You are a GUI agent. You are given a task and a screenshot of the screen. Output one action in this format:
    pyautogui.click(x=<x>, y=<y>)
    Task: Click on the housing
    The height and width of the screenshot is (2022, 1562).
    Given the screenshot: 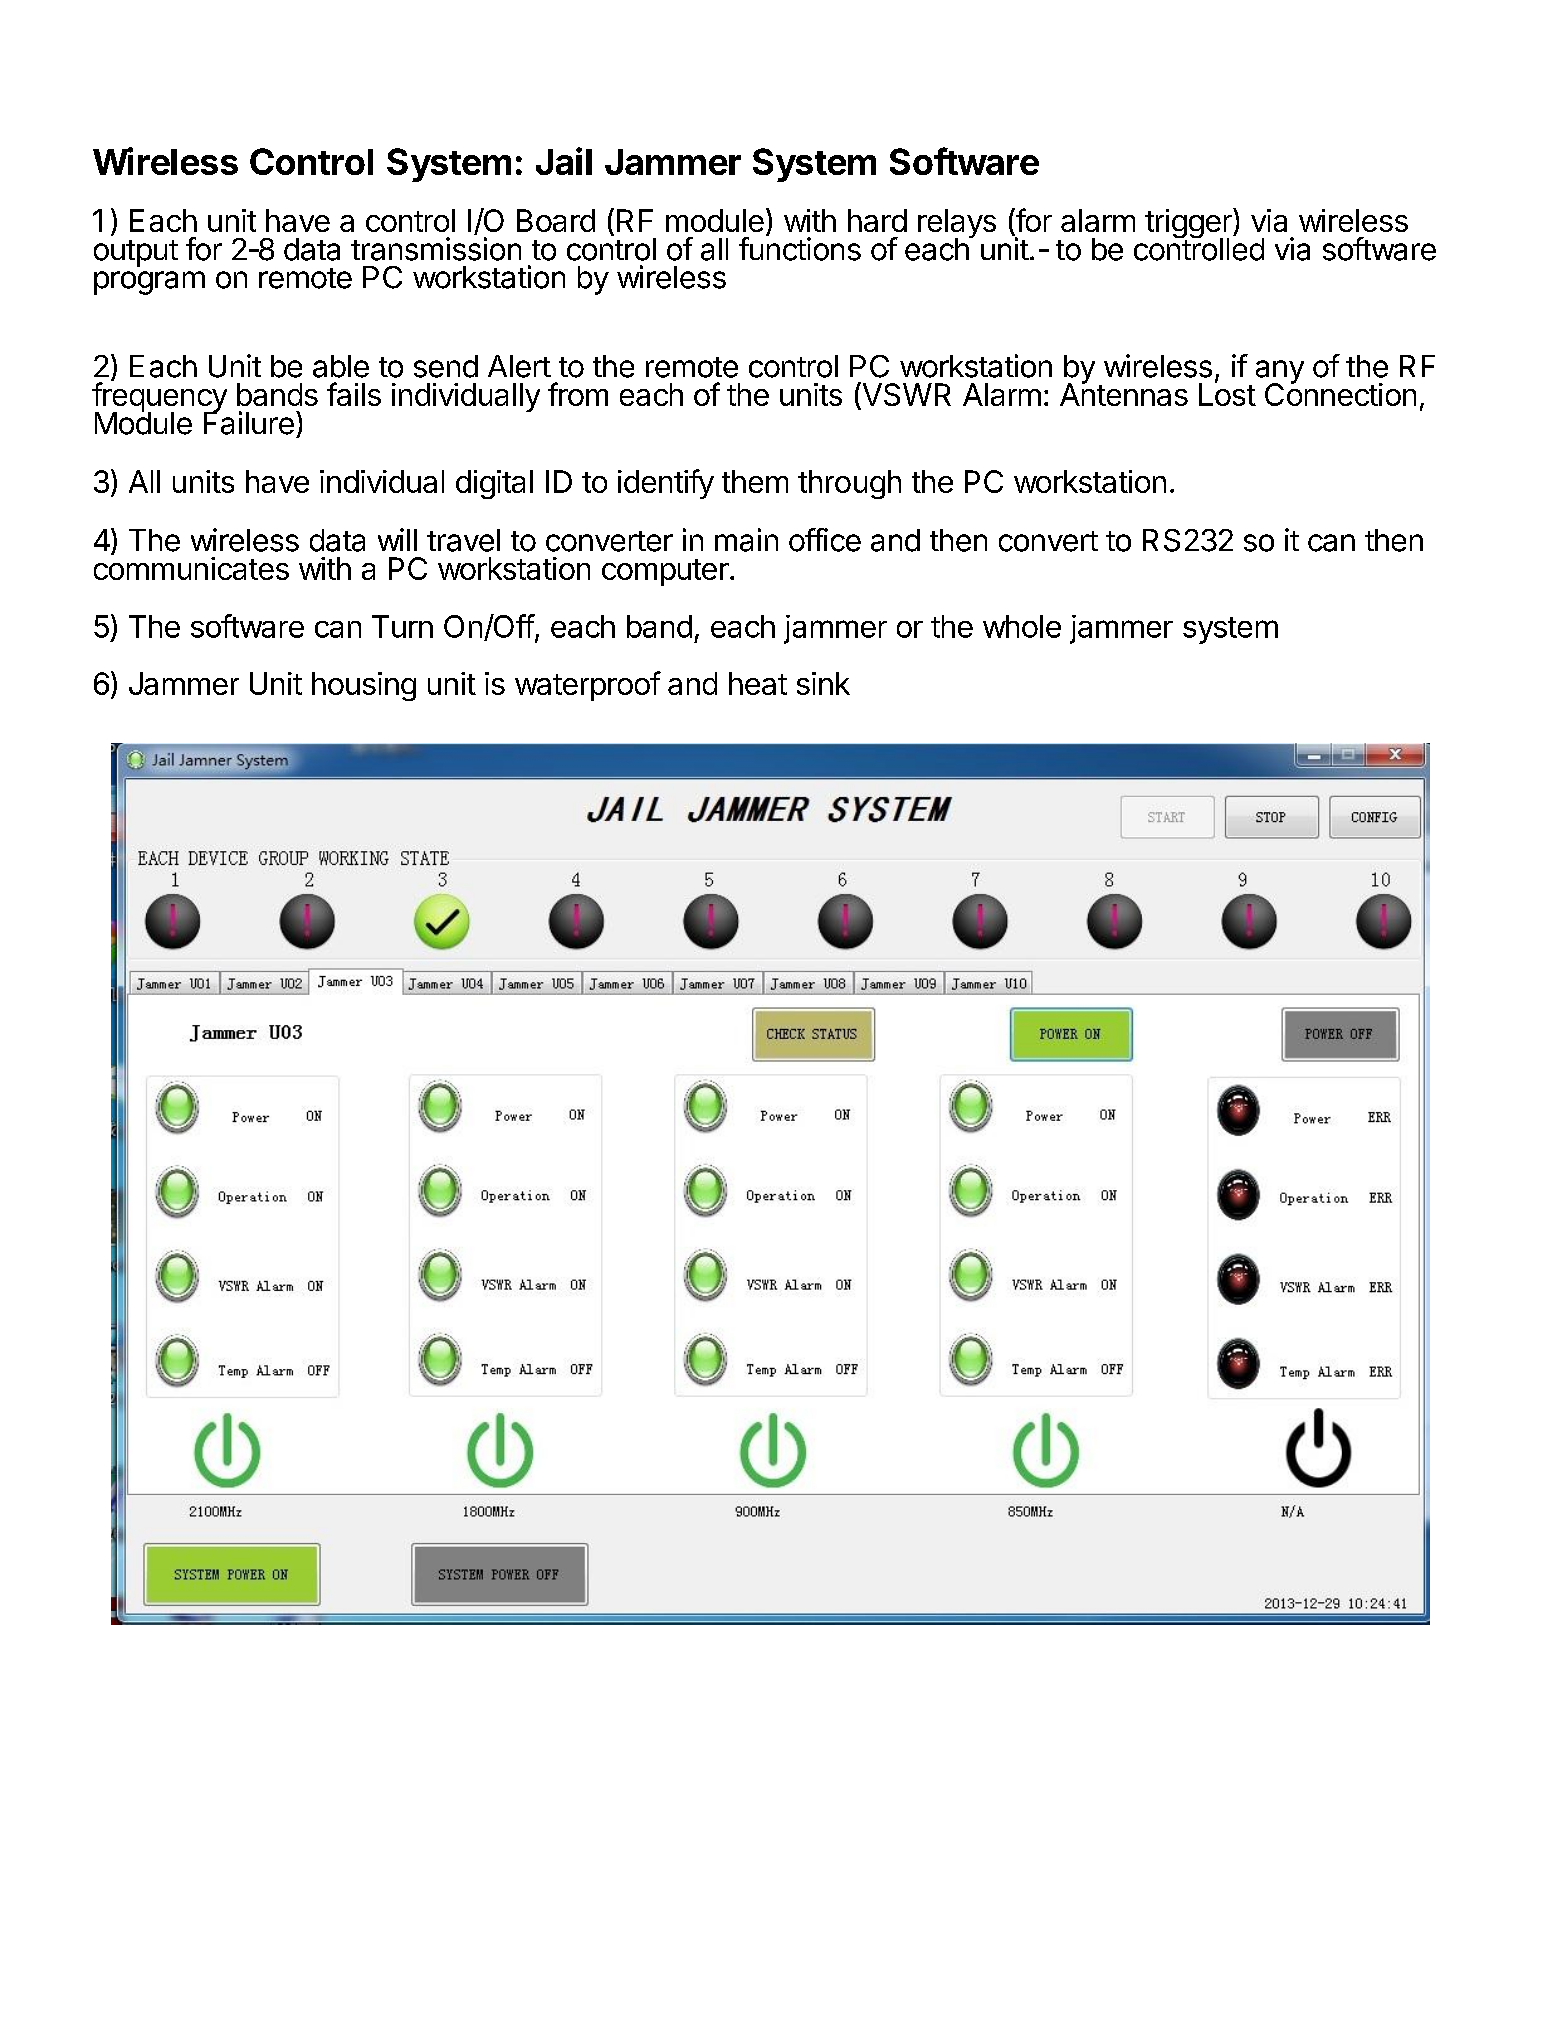 What is the action you would take?
    pyautogui.click(x=364, y=686)
